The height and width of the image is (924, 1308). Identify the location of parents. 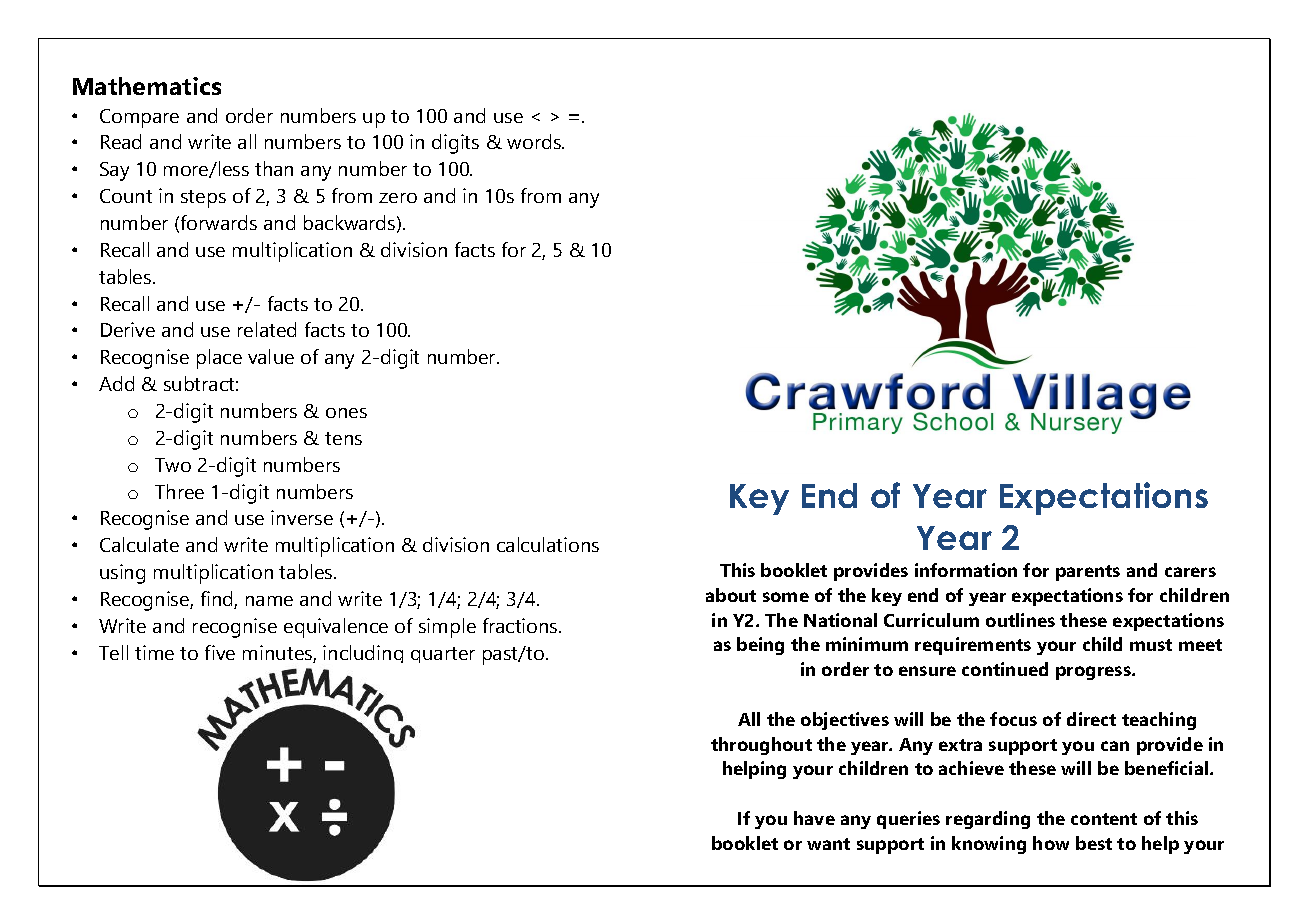
(1088, 573).
